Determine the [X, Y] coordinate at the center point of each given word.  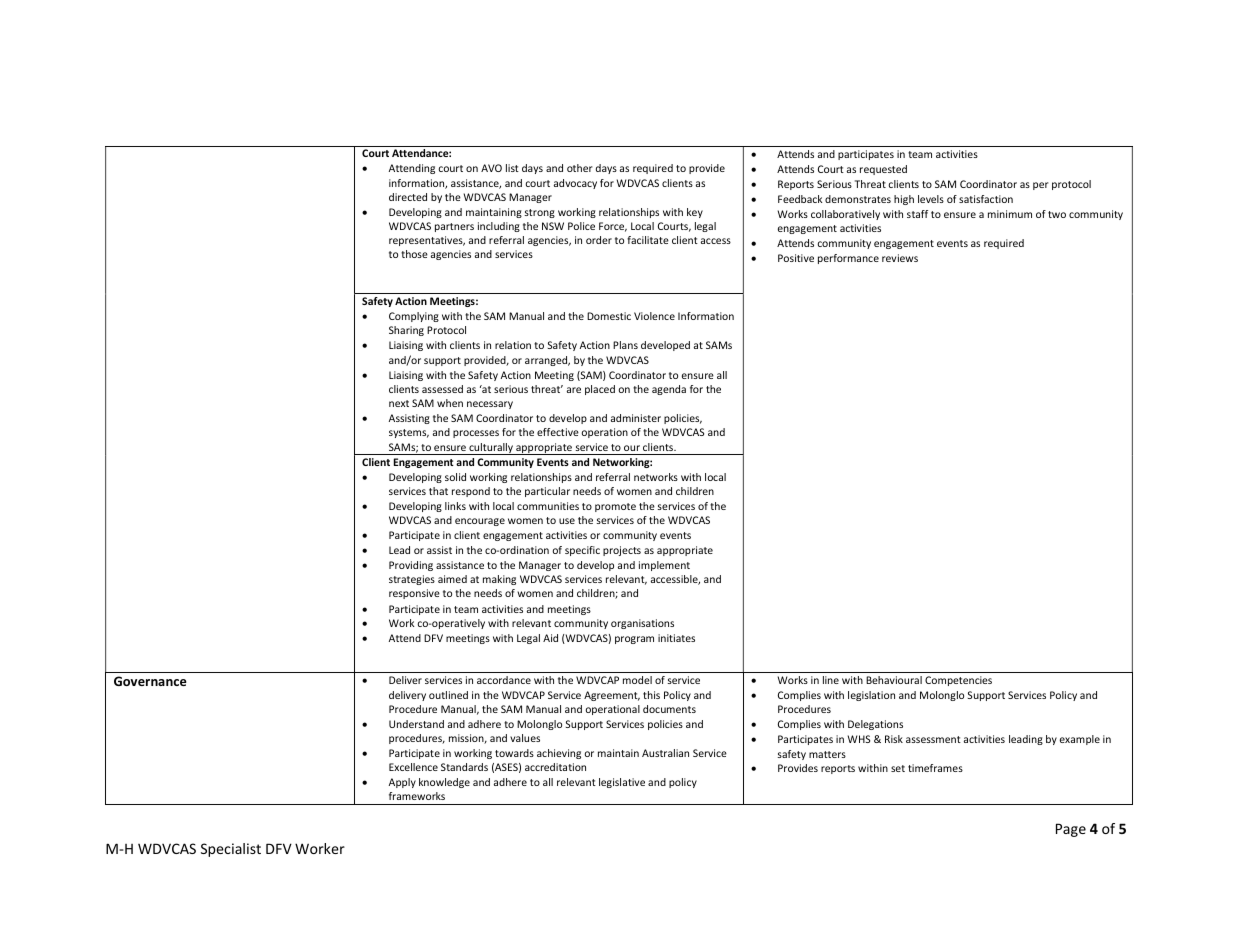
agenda [669, 390]
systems [409, 433]
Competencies [958, 681]
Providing [411, 566]
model [637, 680]
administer [636, 418]
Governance [150, 681]
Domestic [609, 316]
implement [664, 566]
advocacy [575, 184]
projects [622, 551]
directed [408, 197]
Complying [414, 317]
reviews [900, 258]
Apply [402, 783]
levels [931, 199]
